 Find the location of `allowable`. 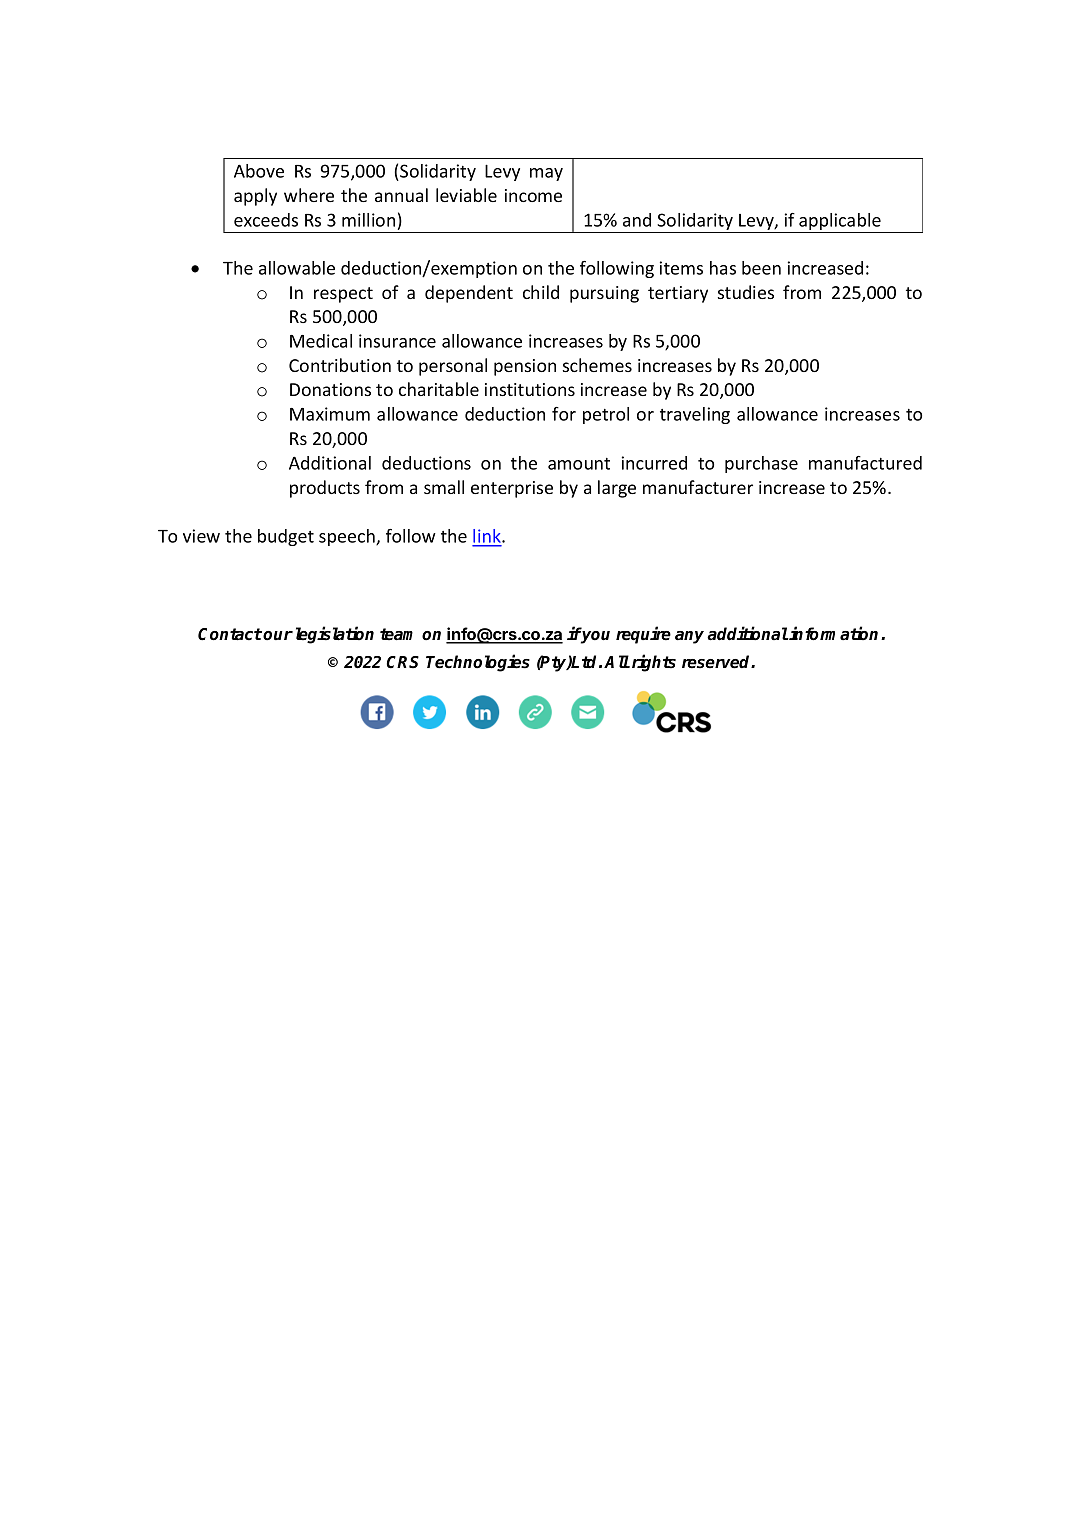

allowable is located at coordinates (297, 268).
